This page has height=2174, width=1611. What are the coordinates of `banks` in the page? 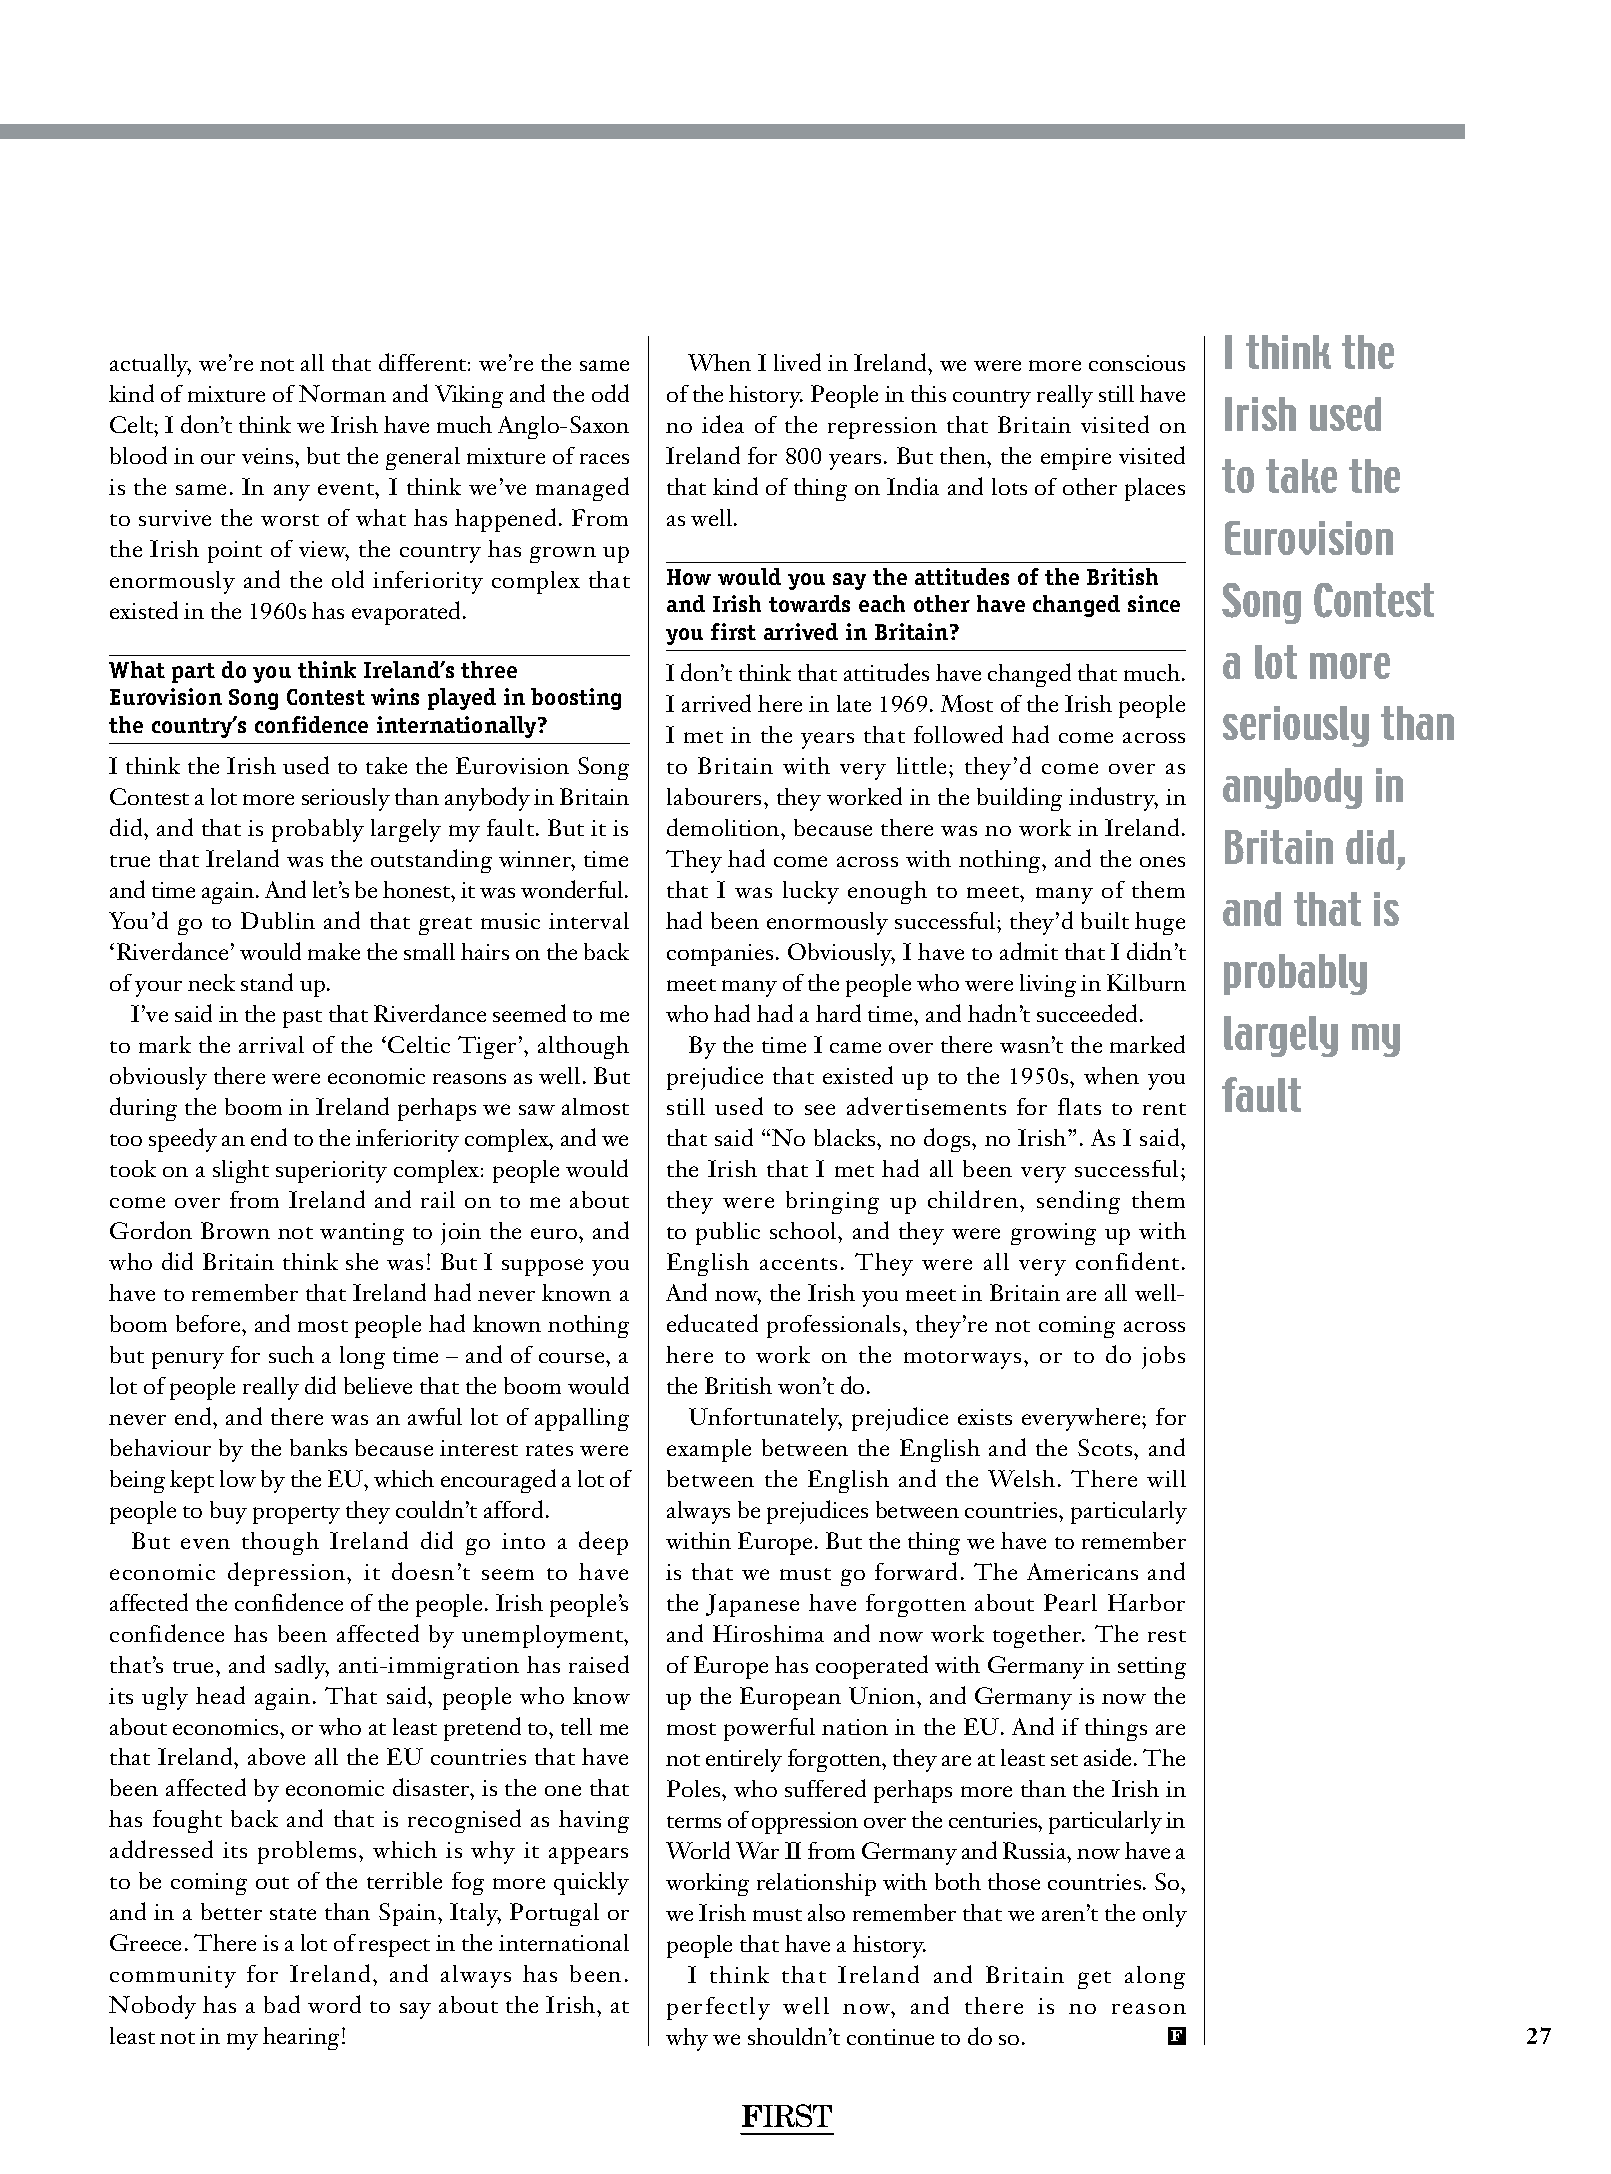 It's located at (318, 1447).
